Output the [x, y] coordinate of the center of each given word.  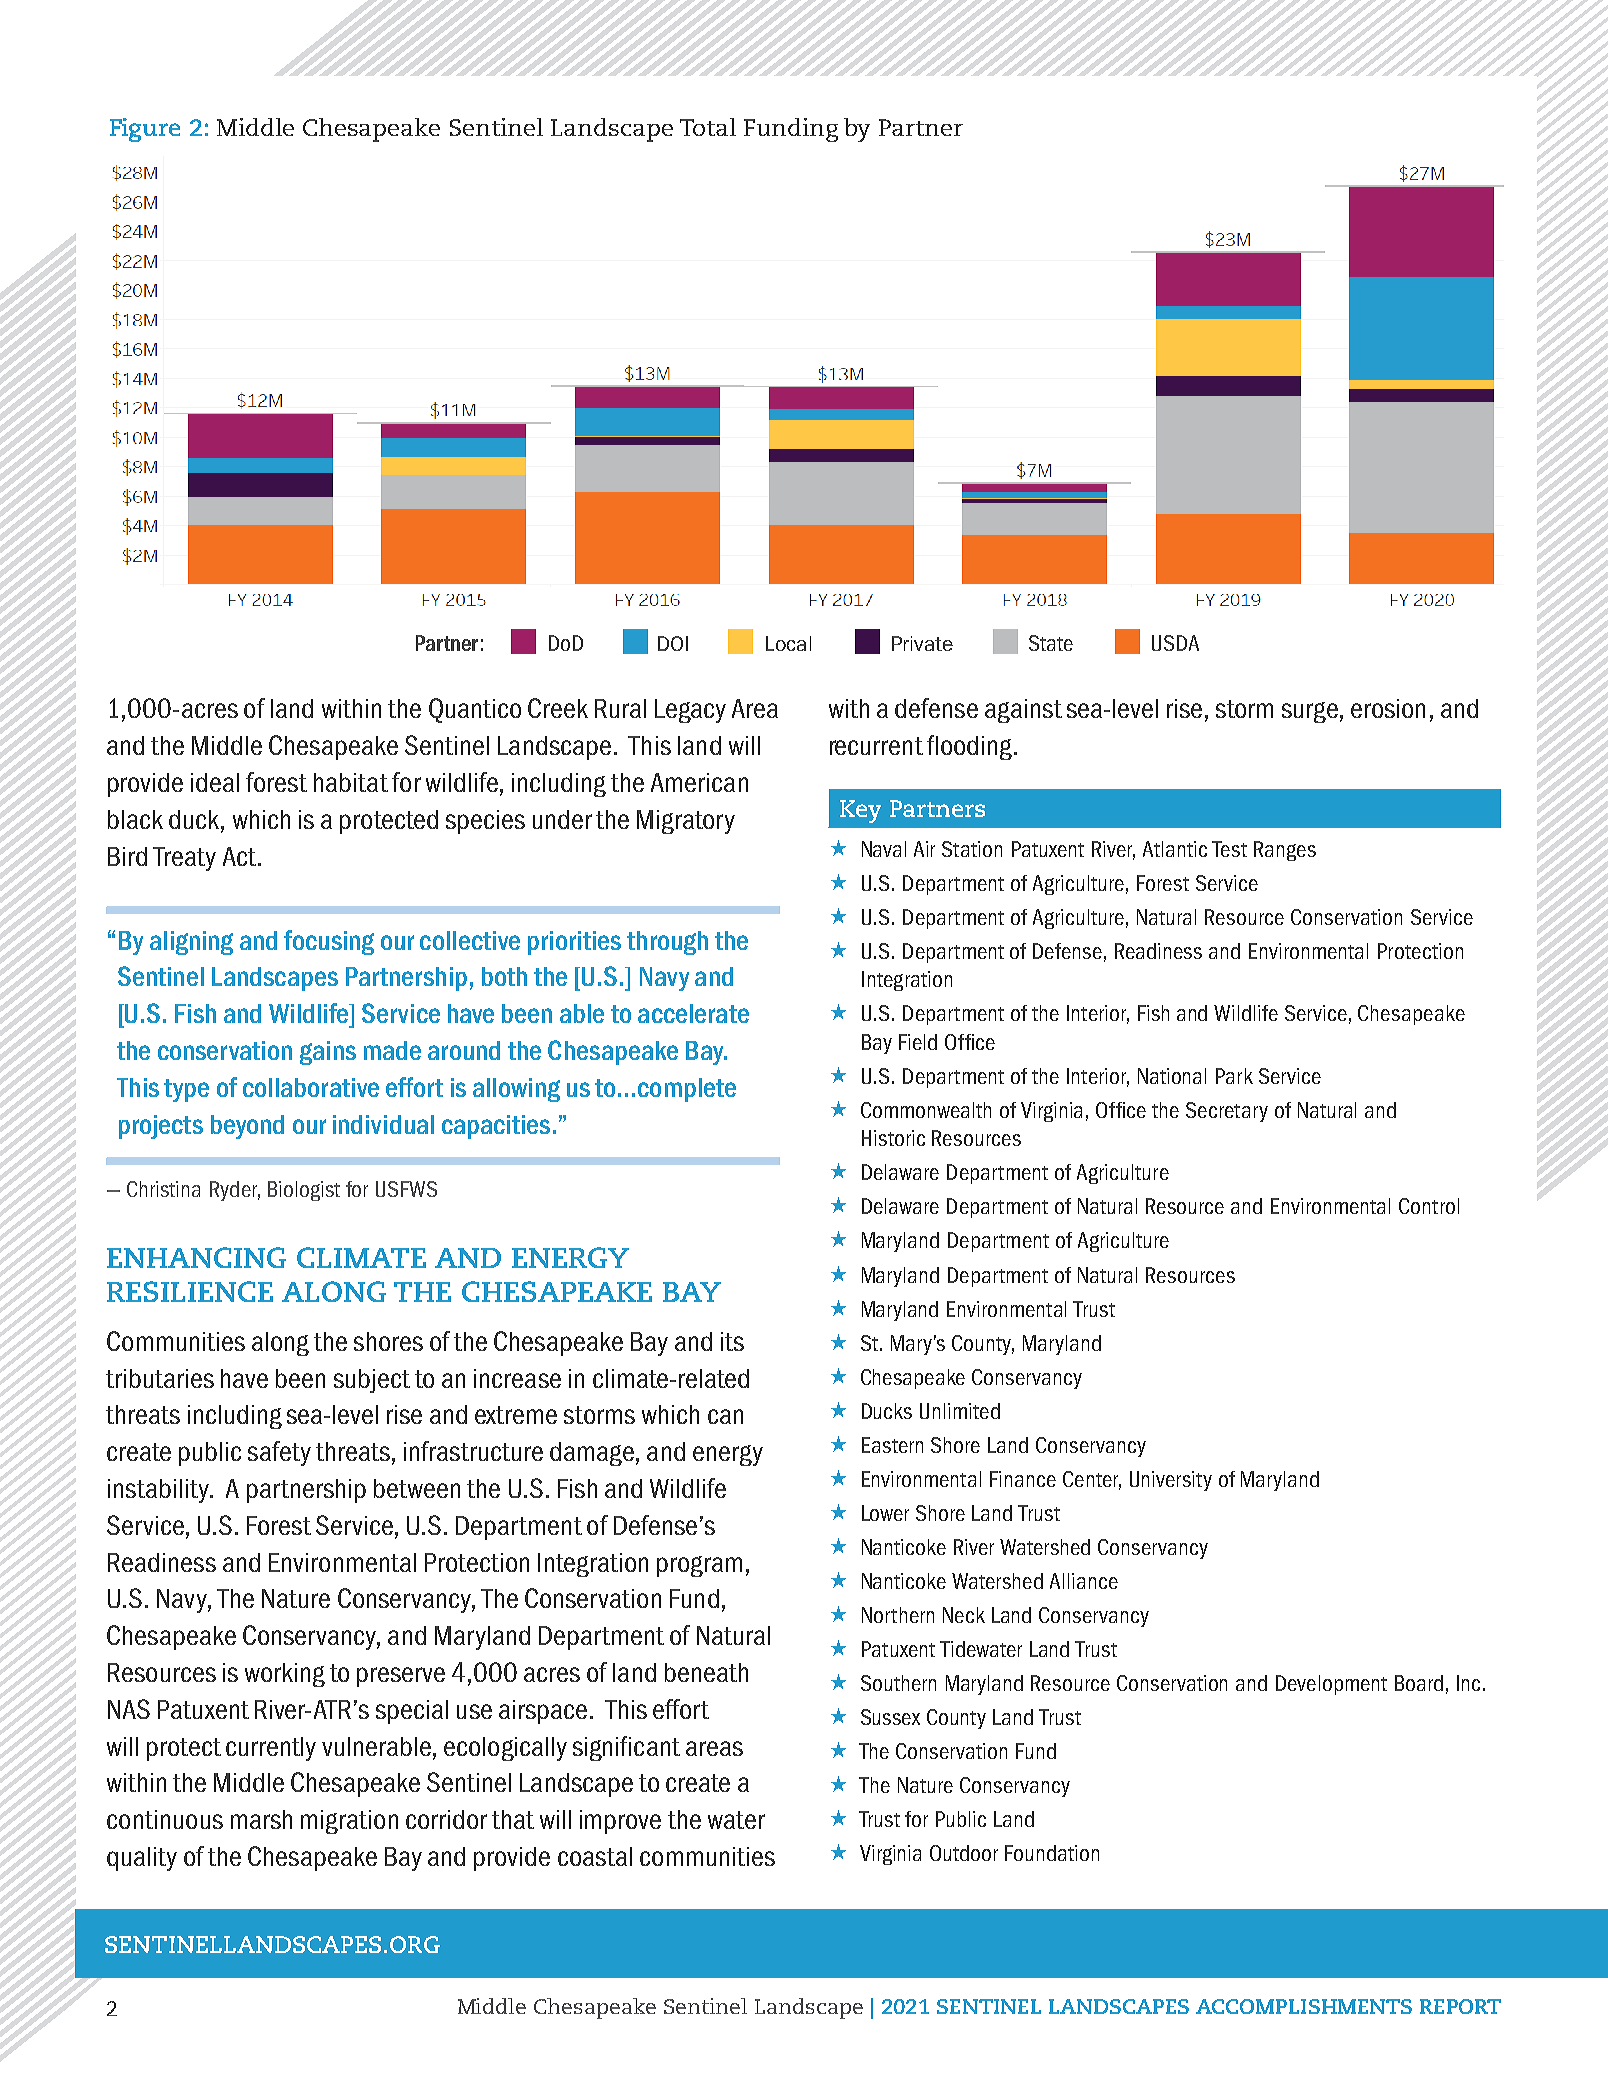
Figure [145, 130]
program [699, 1566]
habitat [351, 782]
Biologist [304, 1191]
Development [1331, 1685]
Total [708, 127]
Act [239, 856]
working [285, 1675]
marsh [261, 1819]
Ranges [1285, 851]
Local [788, 643]
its [732, 1341]
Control [1429, 1206]
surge [1310, 712]
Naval [884, 849]
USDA [1175, 643]
